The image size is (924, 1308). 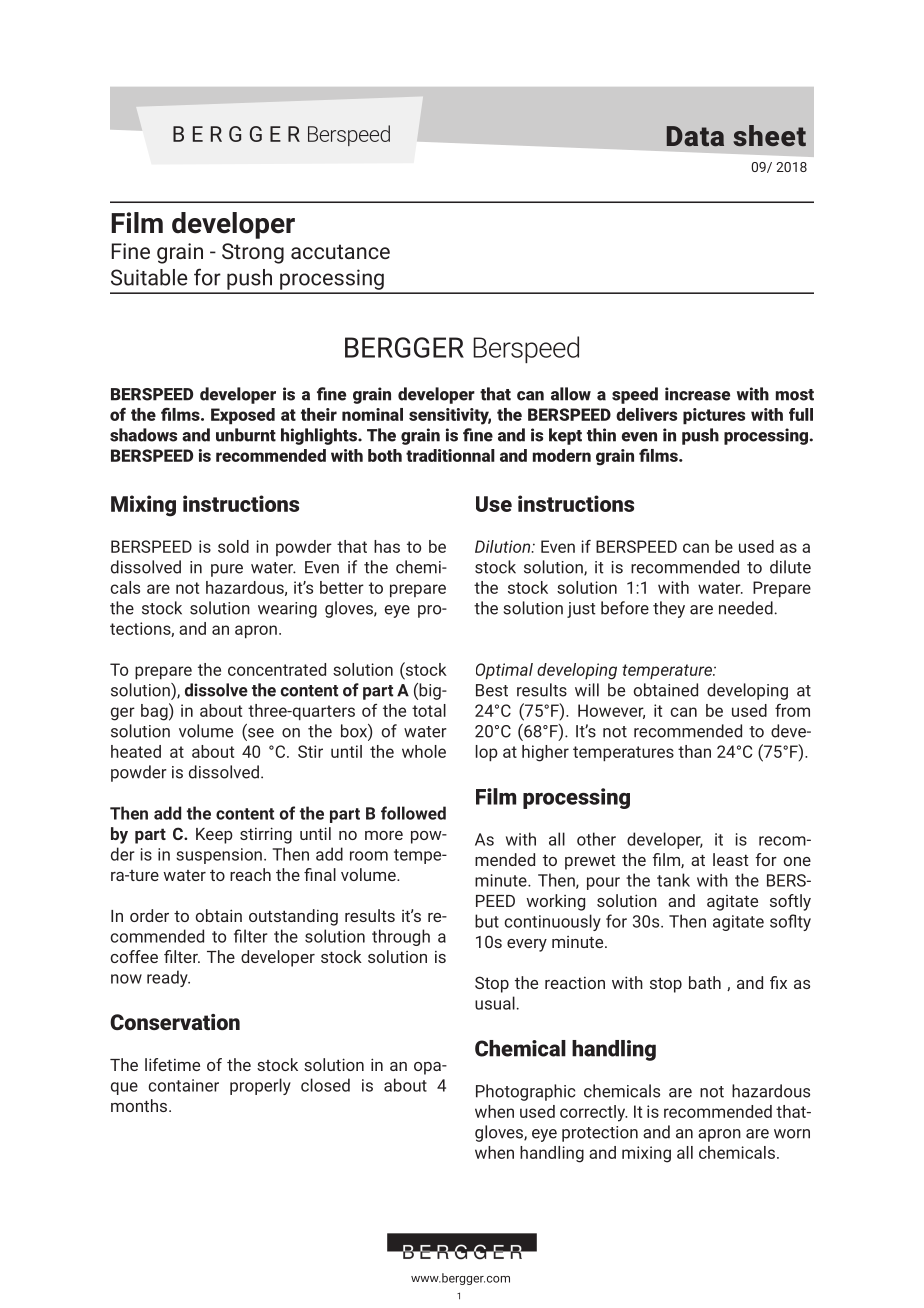 I want to click on sheet, so click(x=769, y=135).
